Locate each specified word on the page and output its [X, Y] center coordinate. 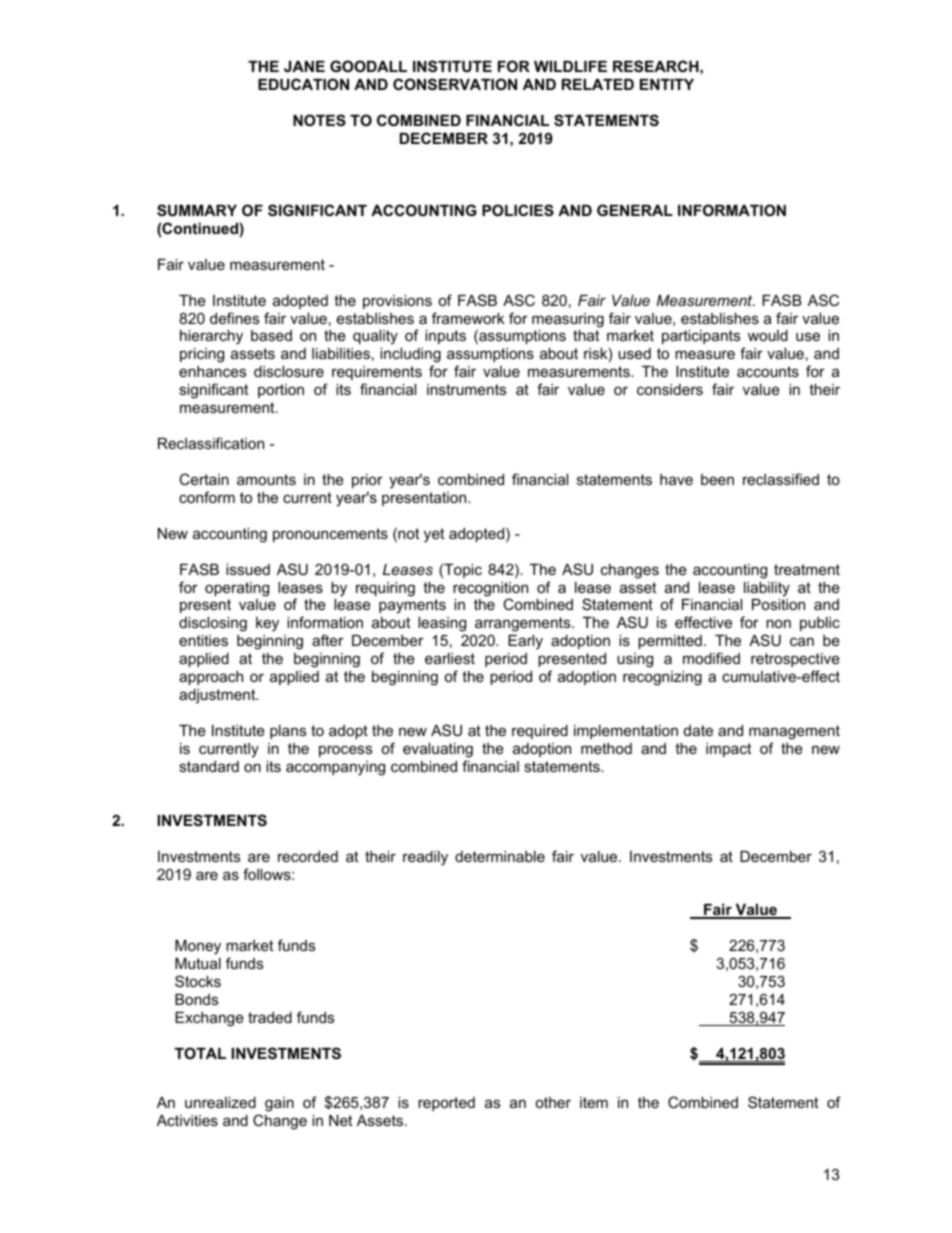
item [594, 1102]
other [553, 1102]
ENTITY [667, 84]
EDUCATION [303, 84]
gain [279, 1104]
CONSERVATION [455, 84]
